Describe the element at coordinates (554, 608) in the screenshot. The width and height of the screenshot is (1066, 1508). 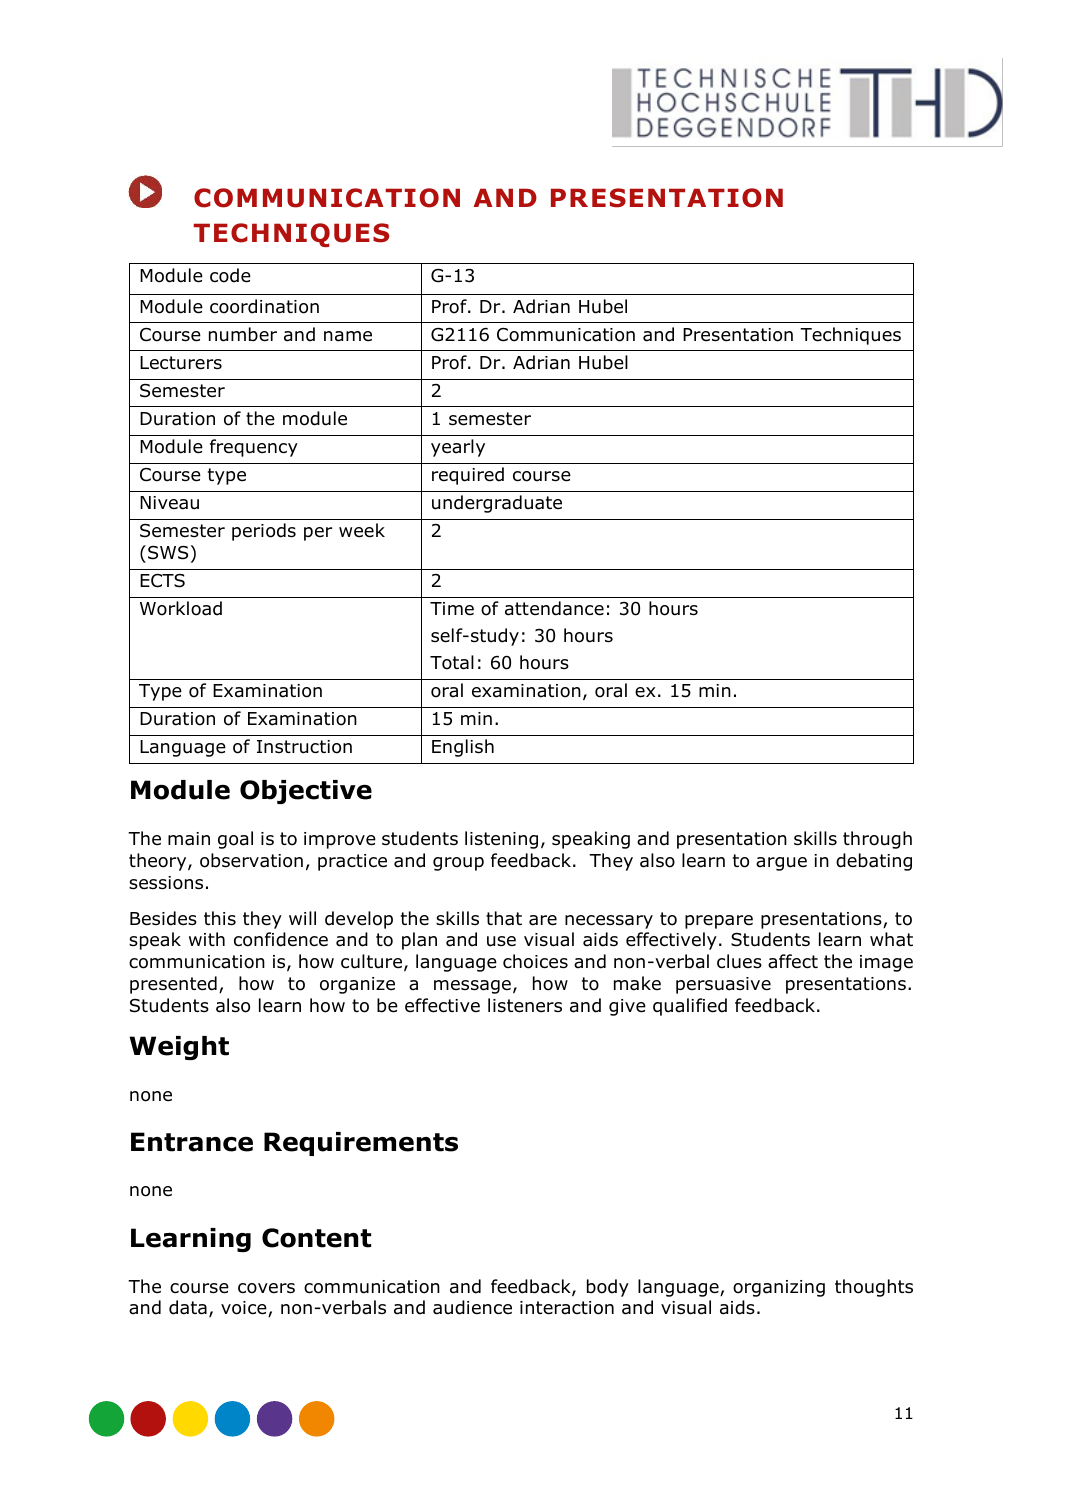
I see `attendance` at that location.
